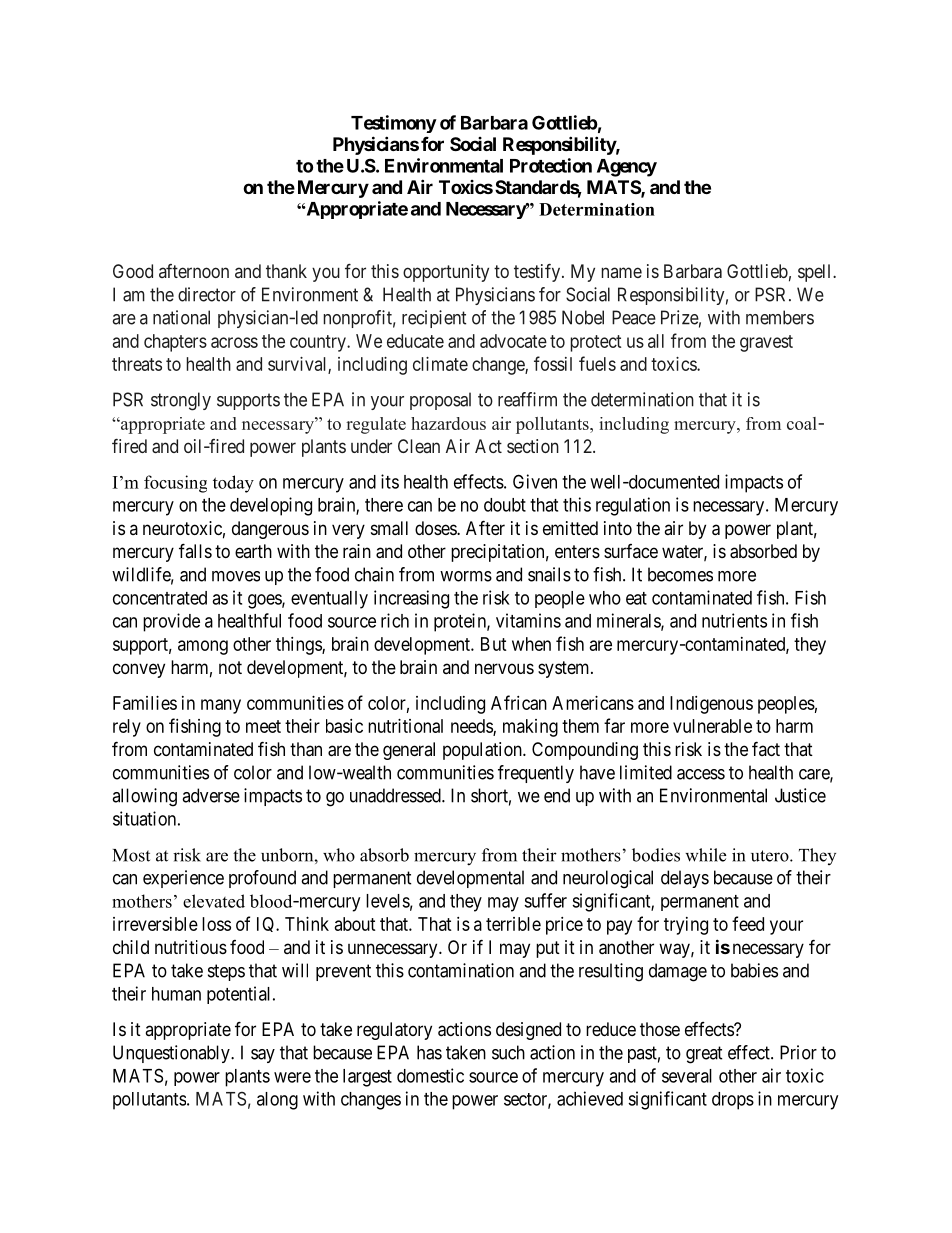  What do you see at coordinates (211, 795) in the screenshot?
I see `adverse` at bounding box center [211, 795].
